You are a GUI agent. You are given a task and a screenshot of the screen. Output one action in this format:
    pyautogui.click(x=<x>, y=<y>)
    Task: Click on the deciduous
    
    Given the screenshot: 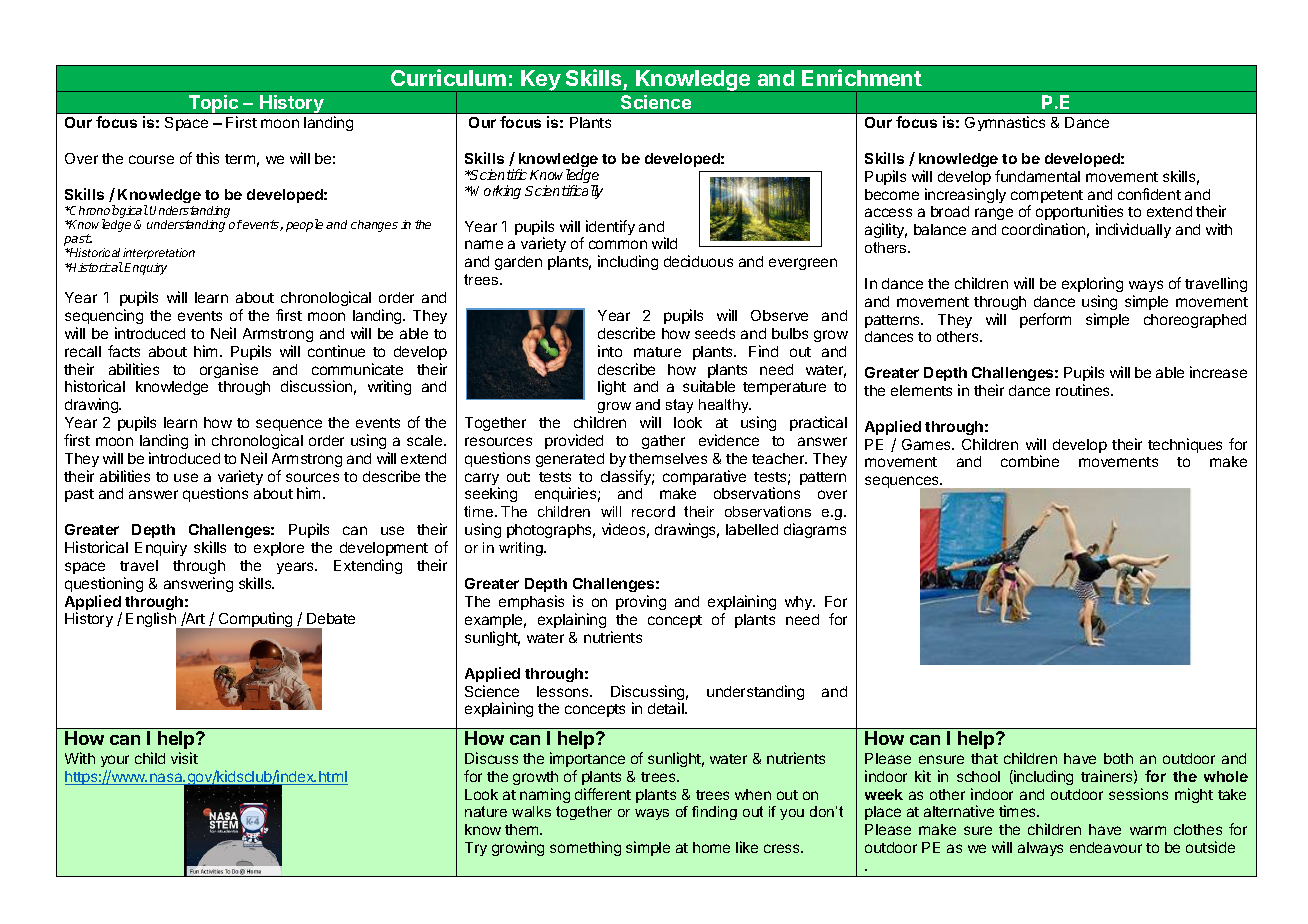 What is the action you would take?
    pyautogui.click(x=698, y=261)
